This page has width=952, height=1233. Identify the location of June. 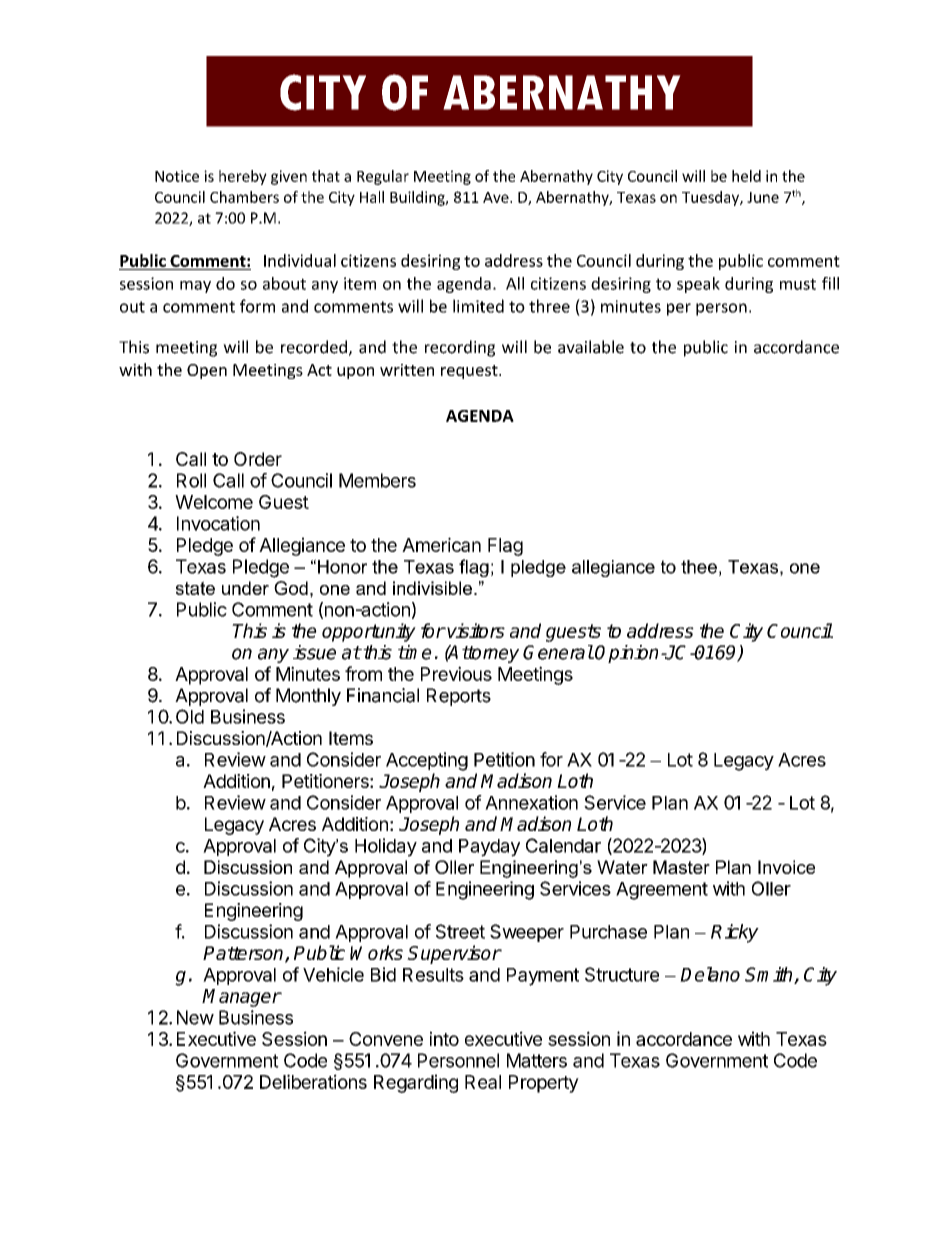
(763, 197).
